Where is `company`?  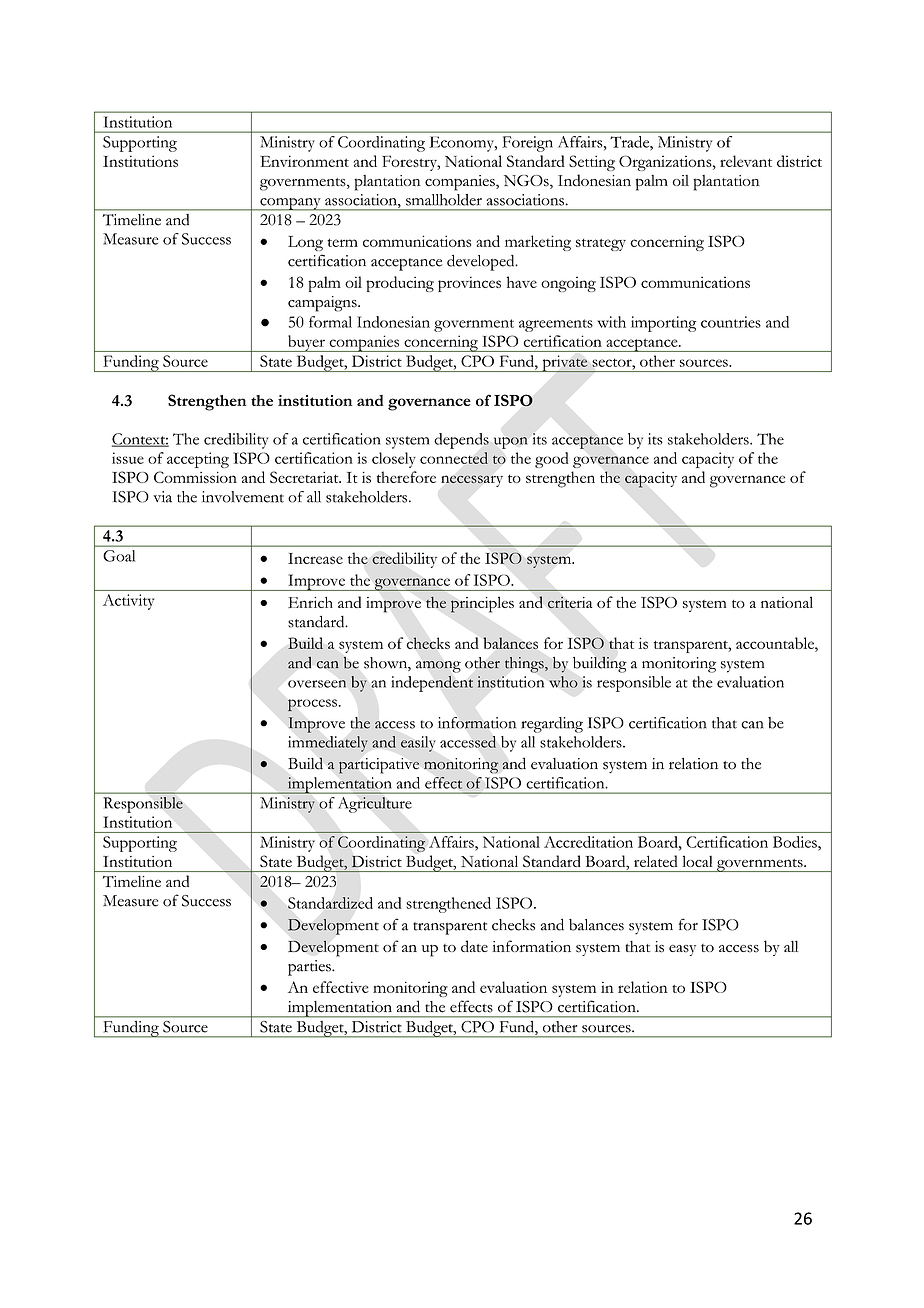
company is located at coordinates (290, 204).
